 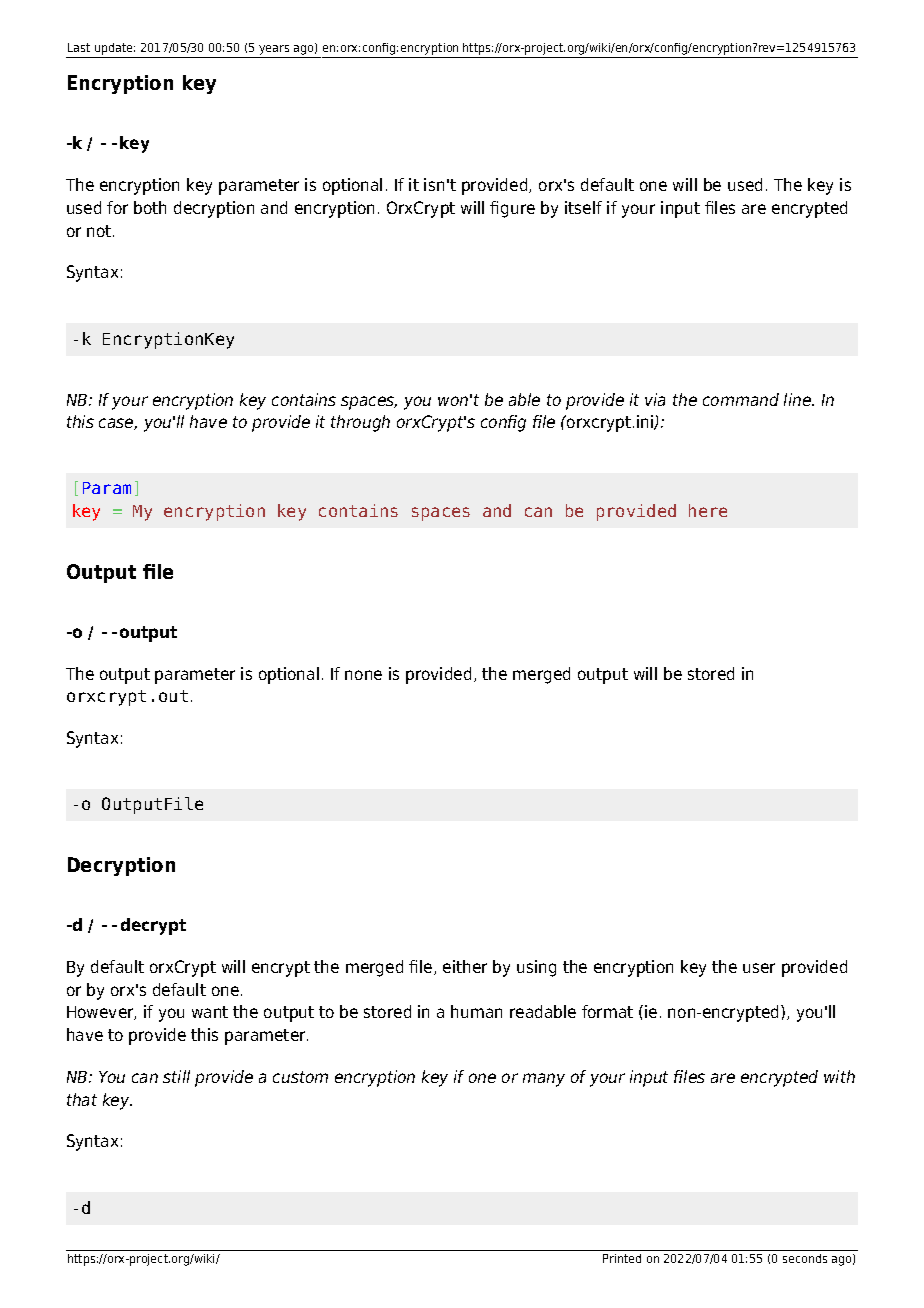 I want to click on line, so click(x=798, y=399).
